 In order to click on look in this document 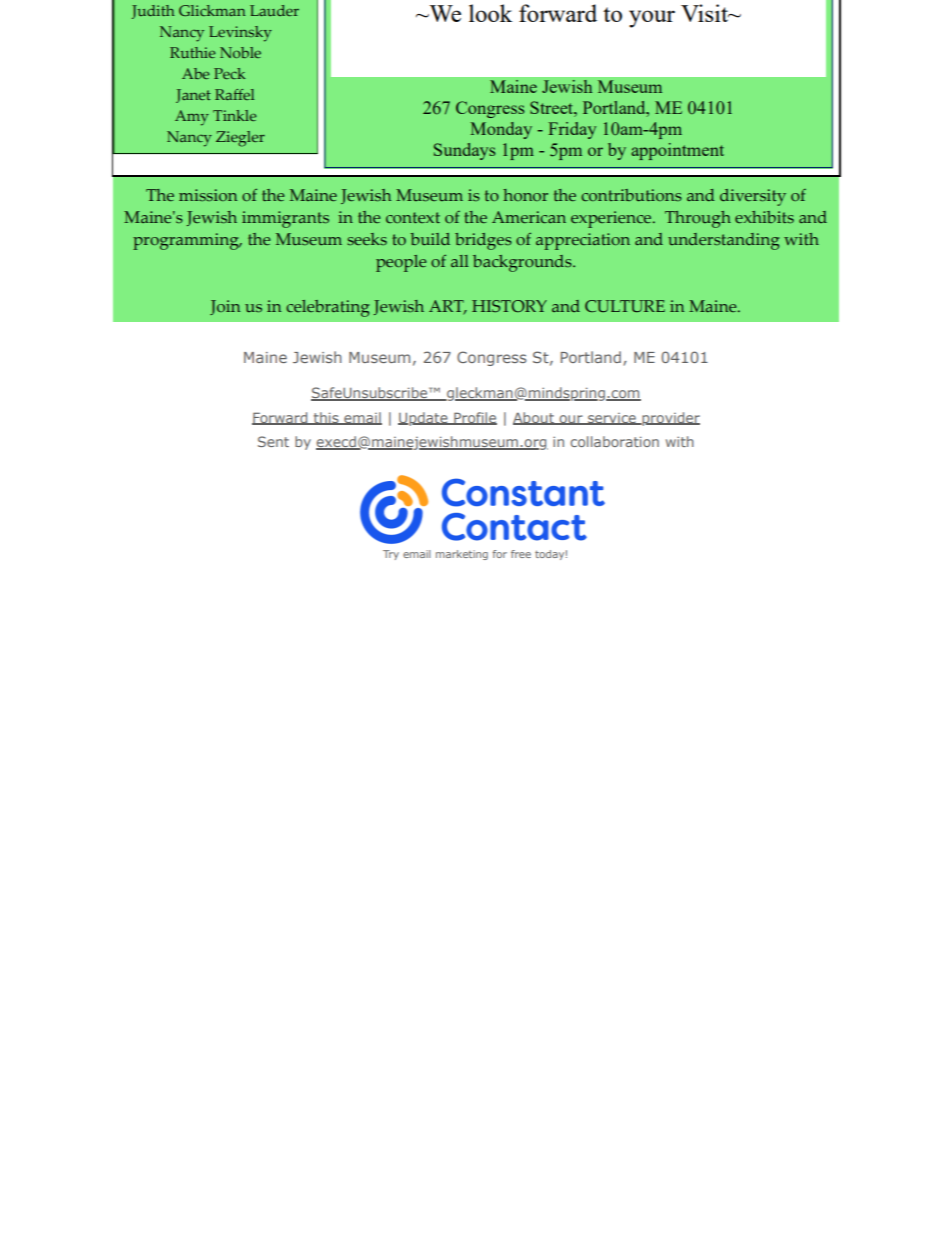, I will do `click(490, 13)`.
